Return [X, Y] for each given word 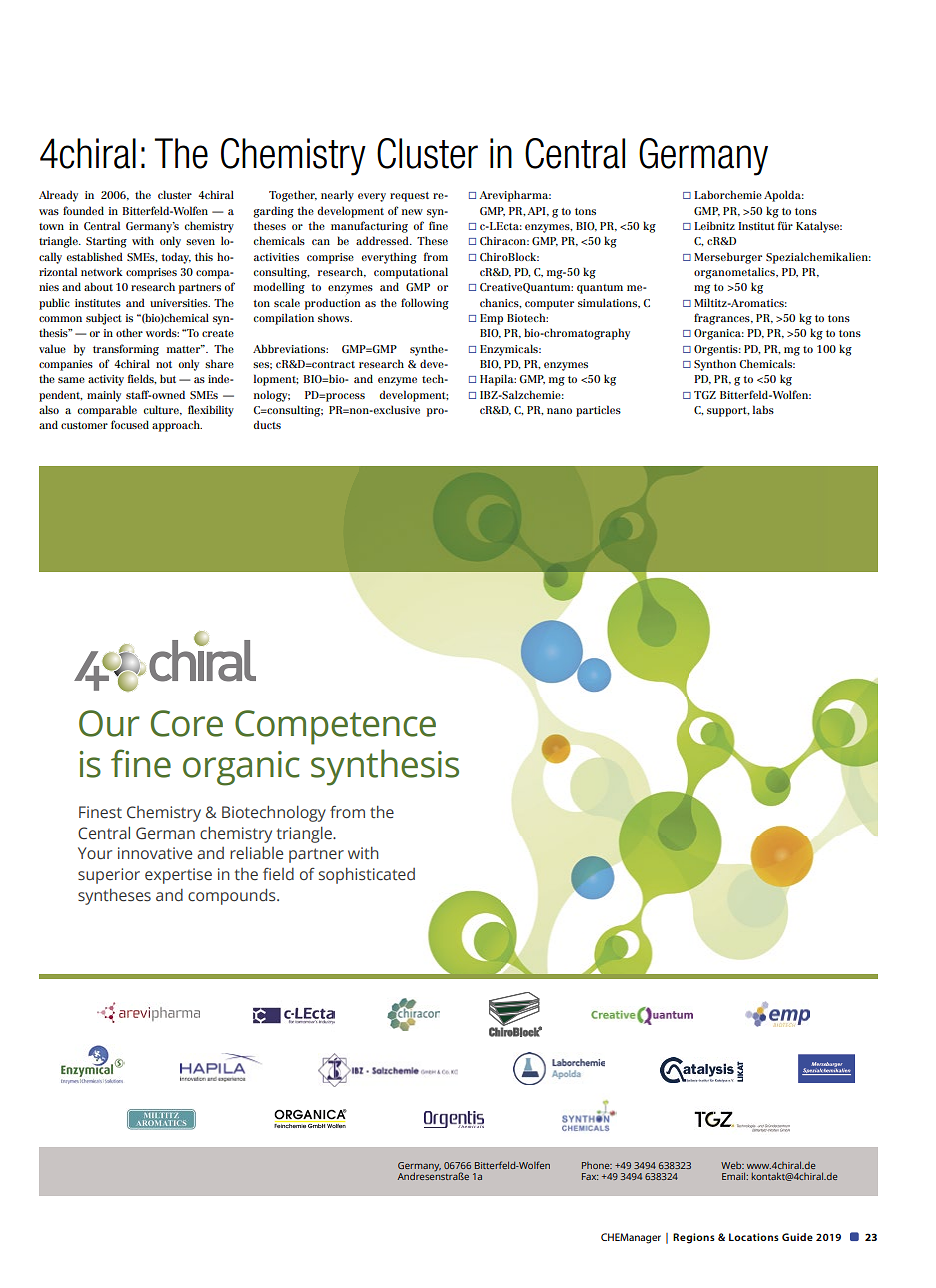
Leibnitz [714, 225]
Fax [590, 1176]
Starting [106, 242]
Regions [694, 1238]
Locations [754, 1237]
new [412, 212]
